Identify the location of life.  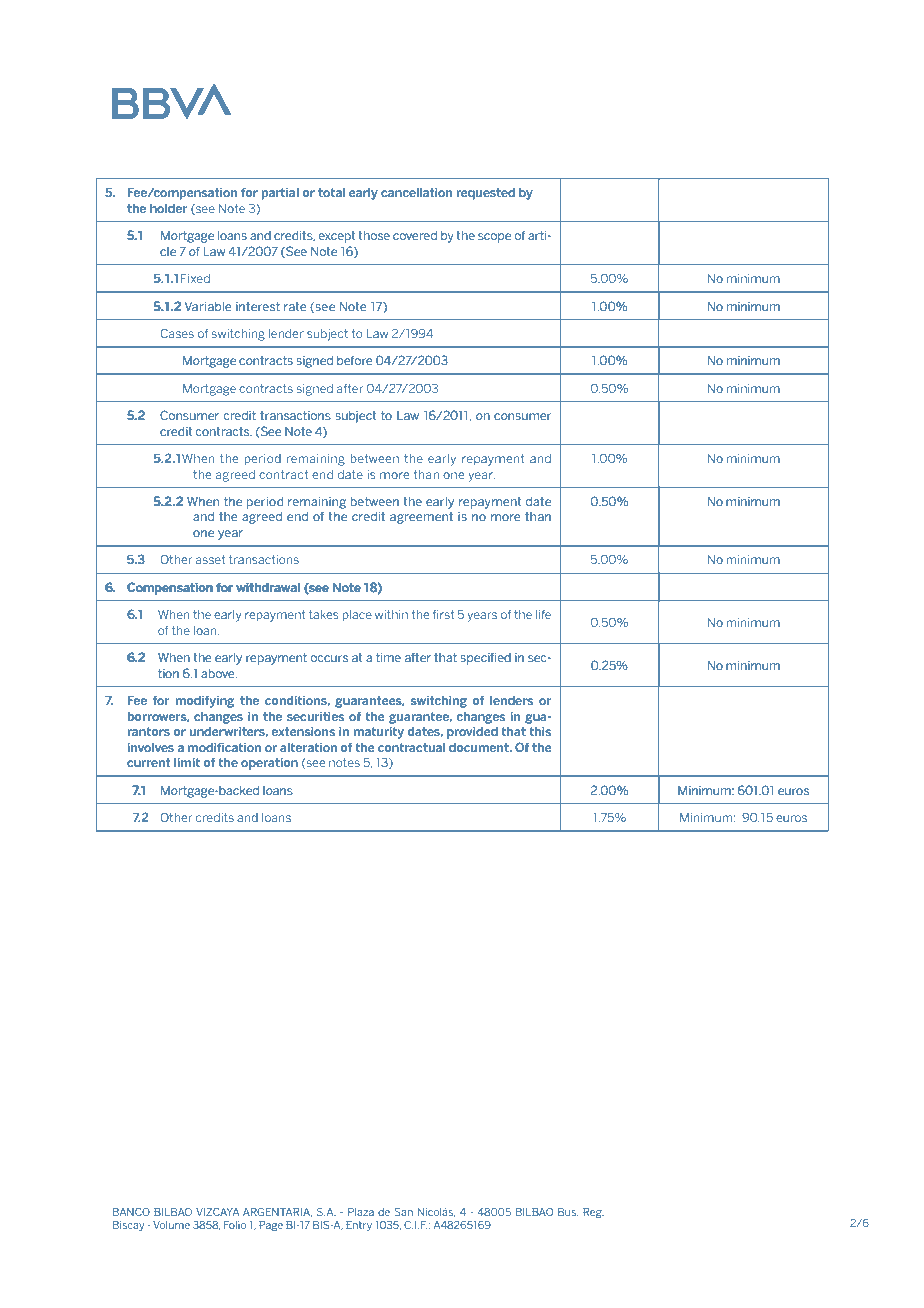
(543, 614).
